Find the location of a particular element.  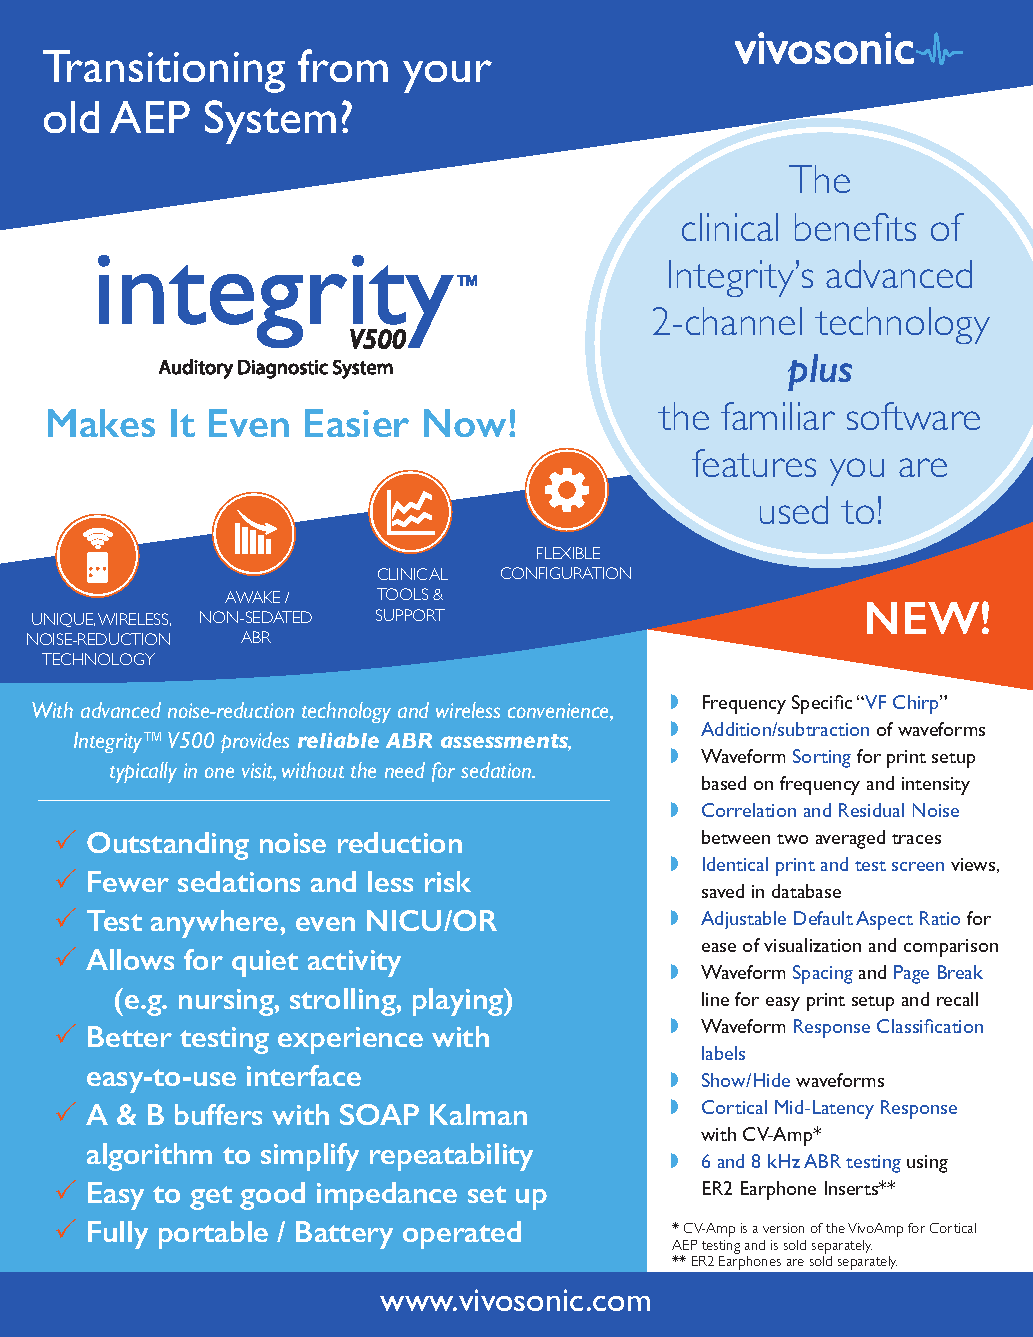

benefits is located at coordinates (855, 227).
